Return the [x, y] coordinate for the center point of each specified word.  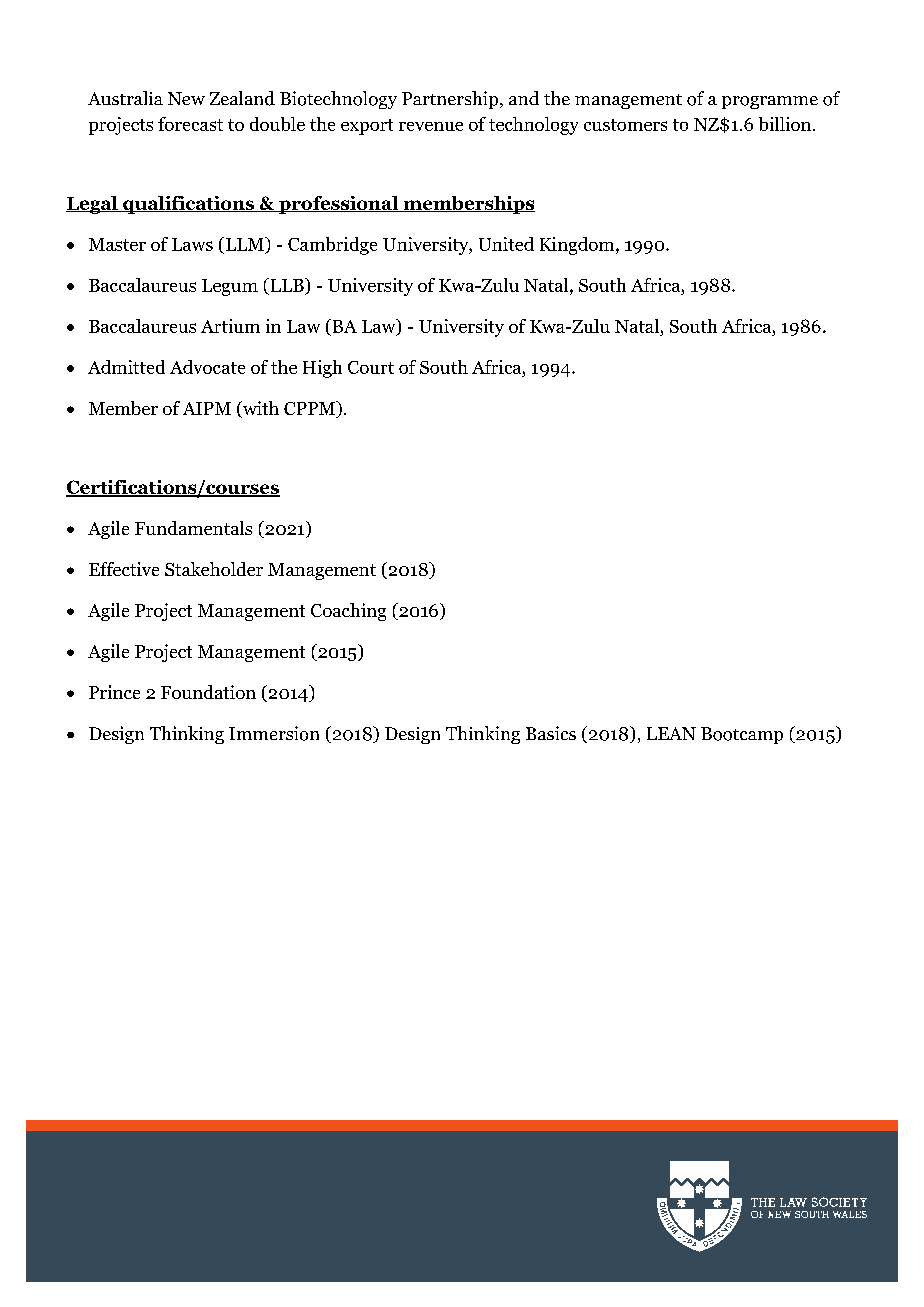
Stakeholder [214, 569]
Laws [192, 244]
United [506, 244]
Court [371, 367]
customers [625, 125]
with [260, 409]
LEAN [671, 733]
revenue [431, 126]
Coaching [348, 612]
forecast [190, 124]
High [322, 369]
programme [770, 102]
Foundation [208, 692]
